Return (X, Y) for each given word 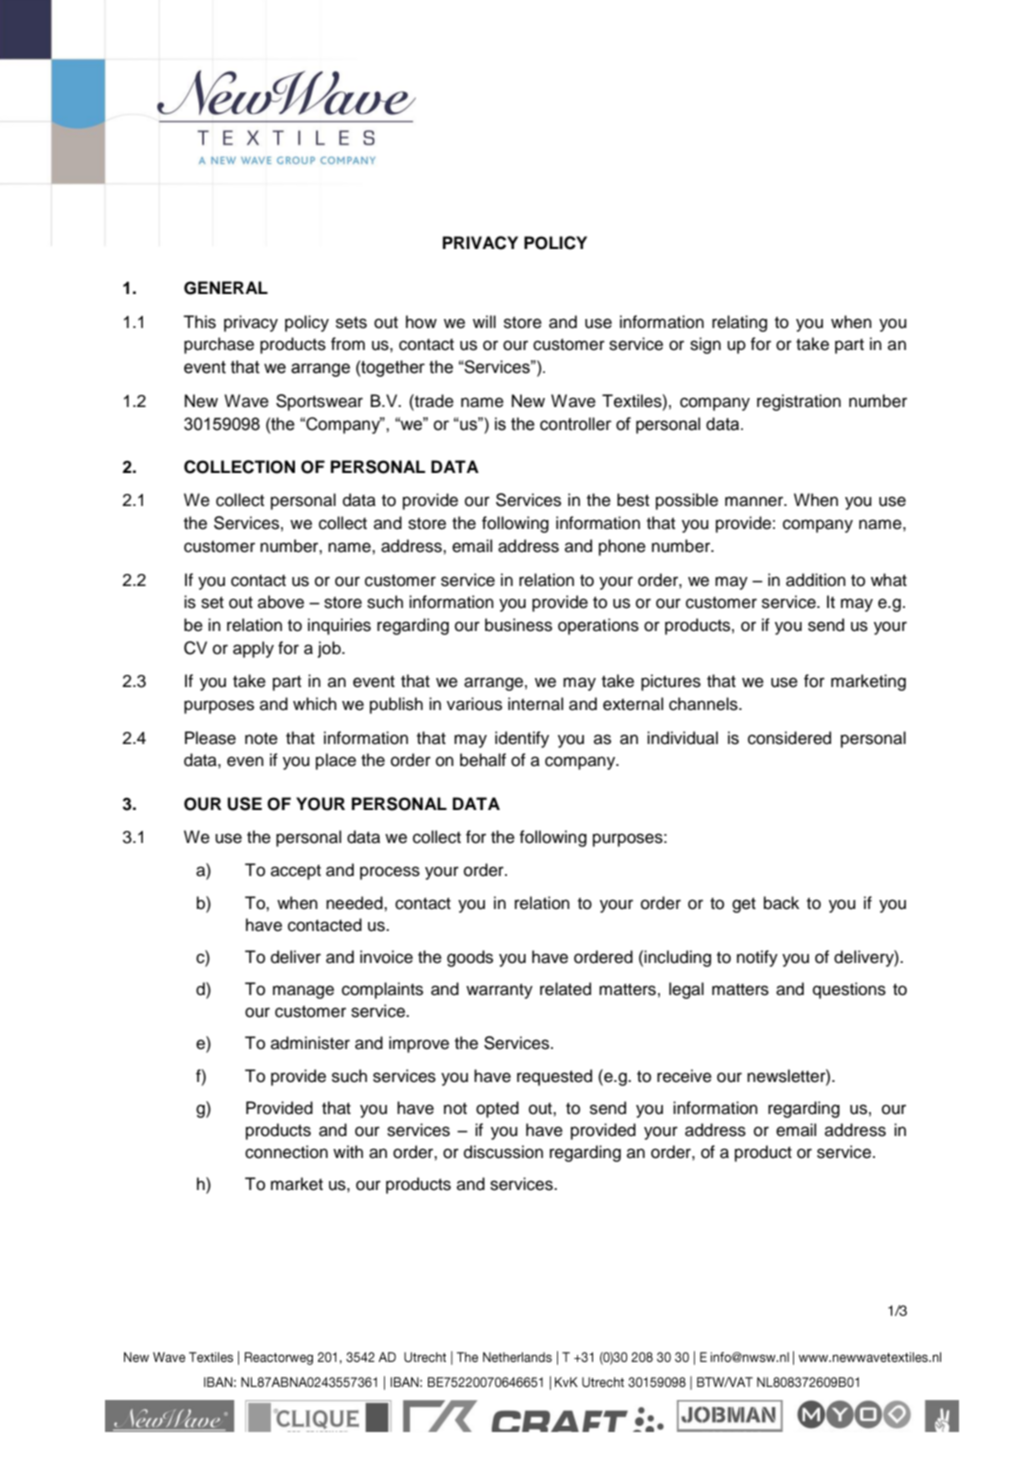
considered (789, 738)
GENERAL (226, 288)
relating (739, 323)
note (261, 738)
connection (286, 1152)
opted (497, 1109)
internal (535, 704)
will (484, 321)
